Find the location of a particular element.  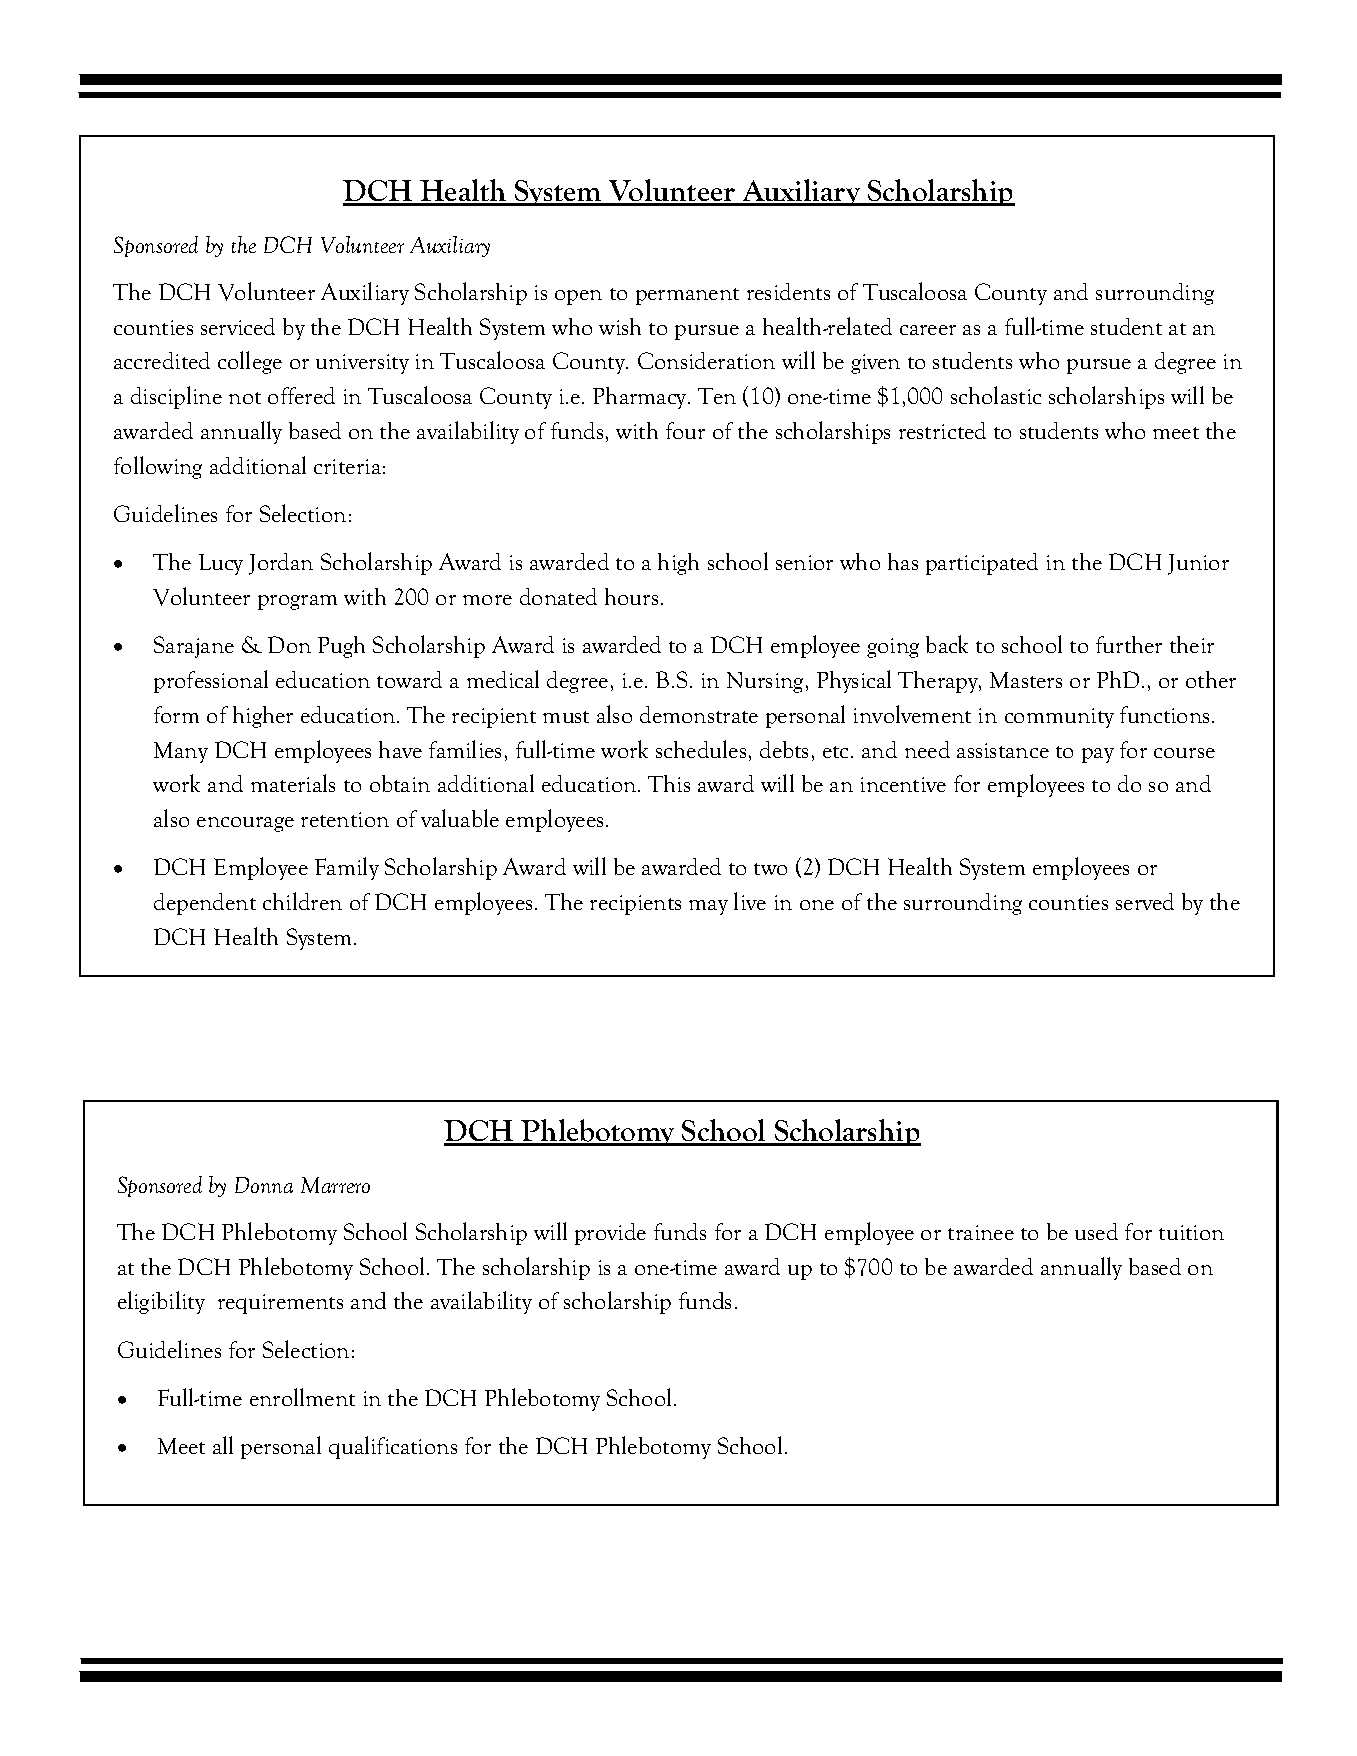

scholastic is located at coordinates (996, 395).
